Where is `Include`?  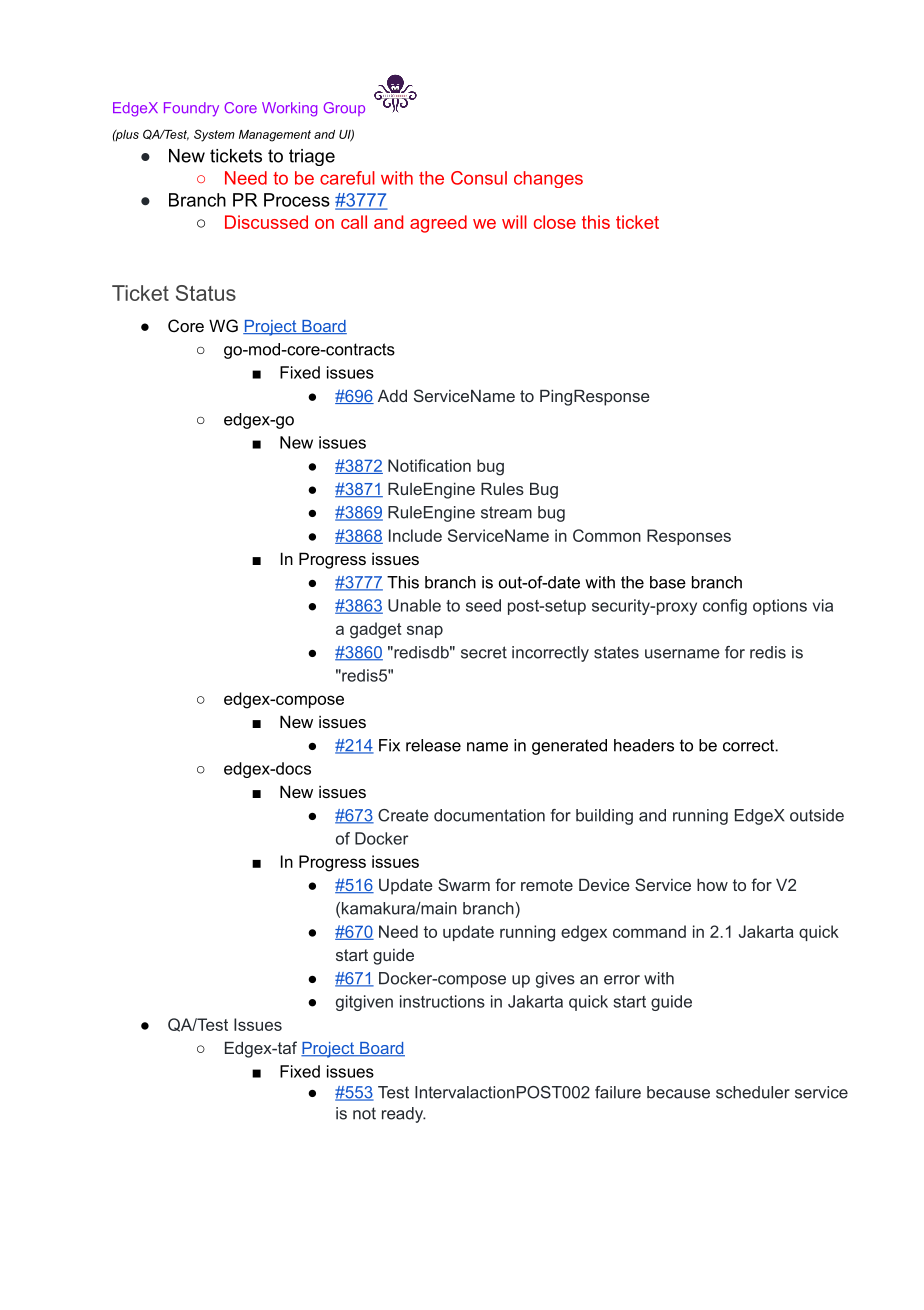 Include is located at coordinates (415, 535).
